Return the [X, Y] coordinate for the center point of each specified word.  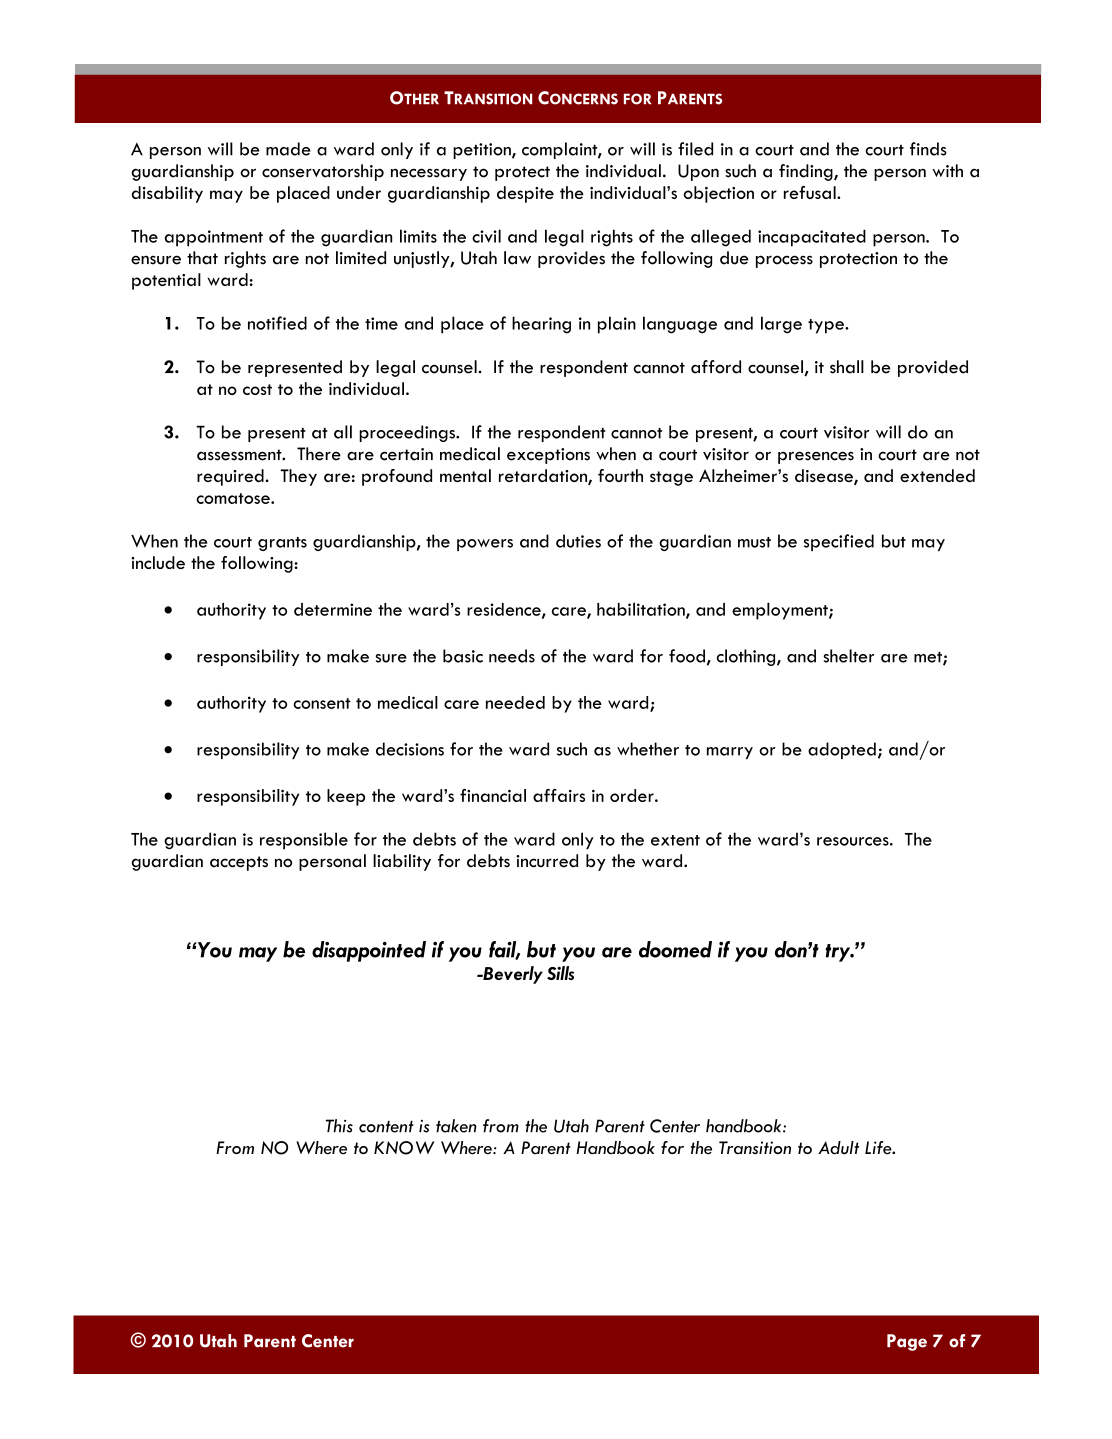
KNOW [404, 1148]
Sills [560, 973]
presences [816, 457]
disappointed [369, 951]
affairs [559, 795]
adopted [842, 750]
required [231, 477]
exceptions [548, 456]
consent [322, 703]
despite [525, 194]
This [339, 1126]
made [288, 149]
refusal [811, 192]
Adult [838, 1148]
